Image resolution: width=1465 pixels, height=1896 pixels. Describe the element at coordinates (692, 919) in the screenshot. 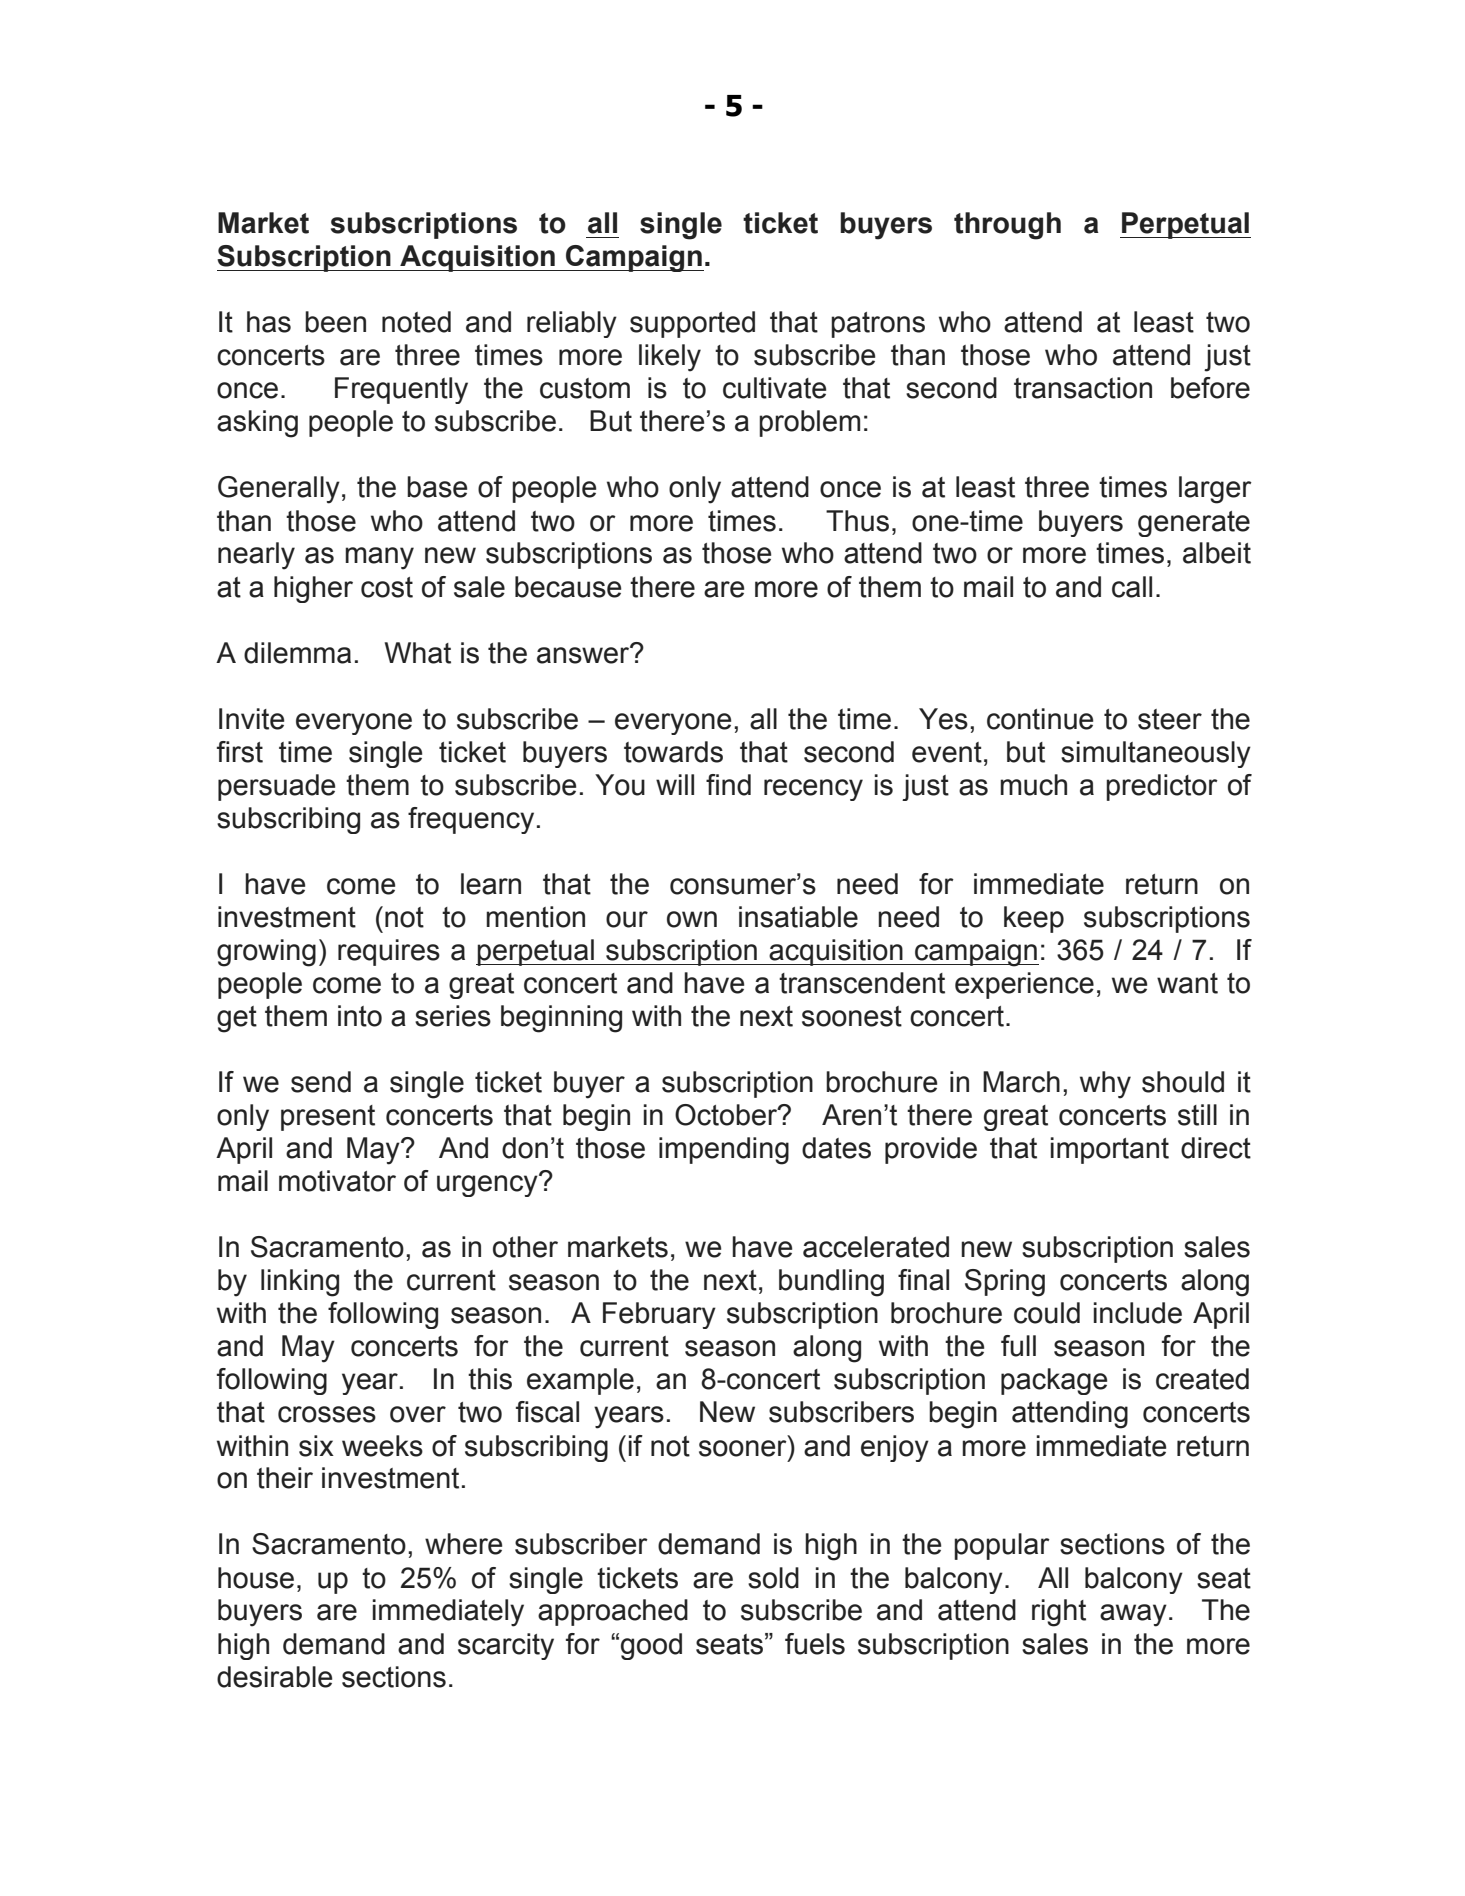

I see `own` at that location.
